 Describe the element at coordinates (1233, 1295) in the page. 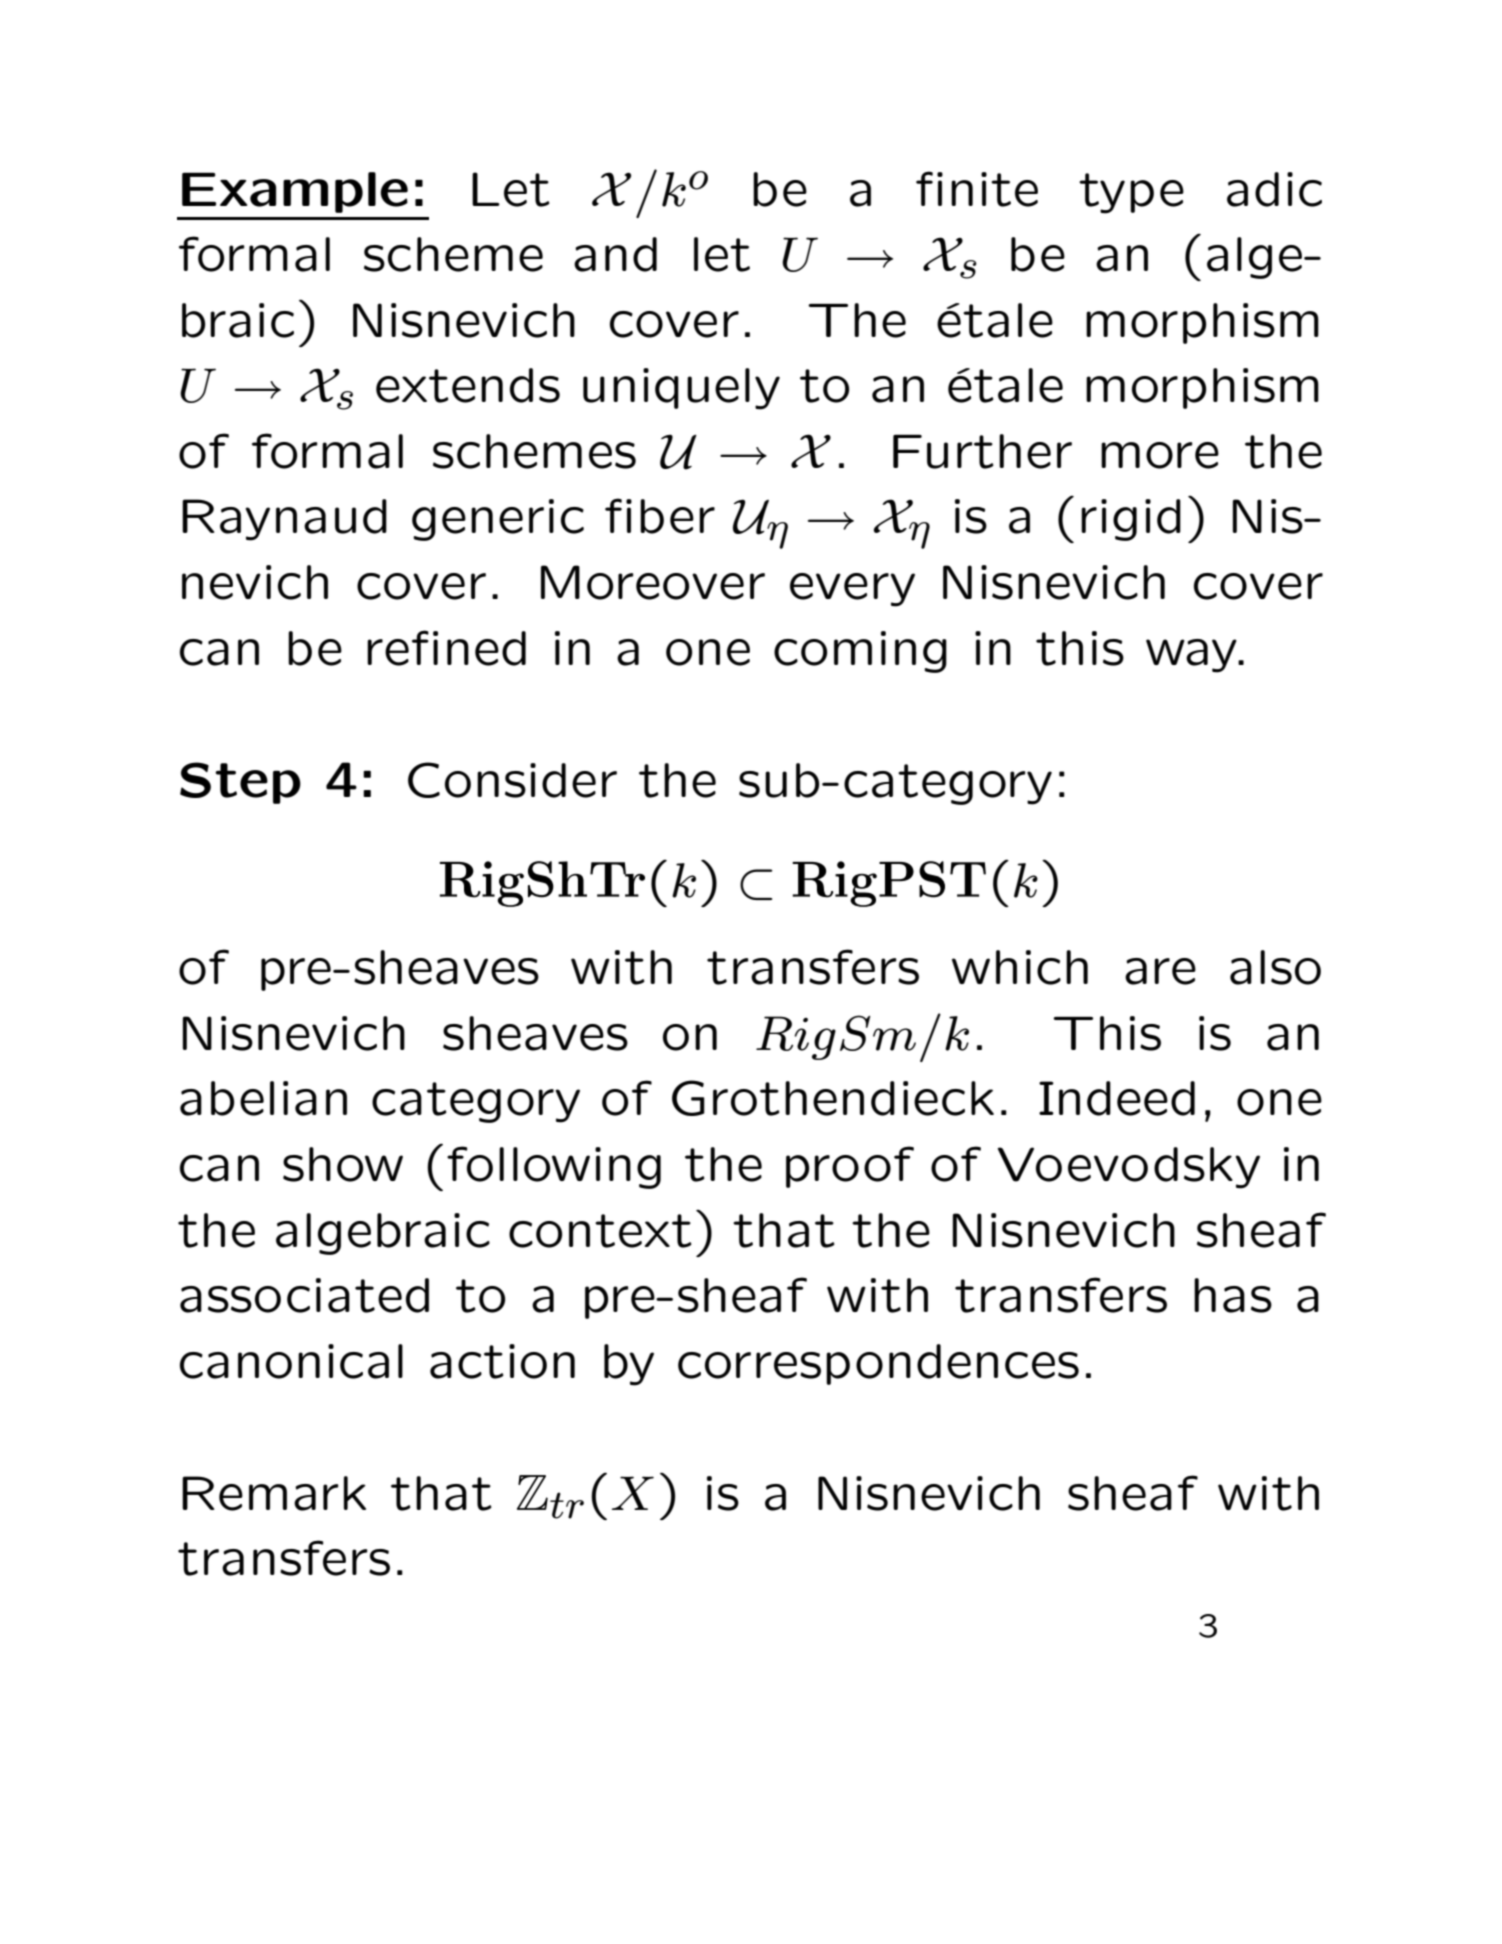

I see `has` at that location.
